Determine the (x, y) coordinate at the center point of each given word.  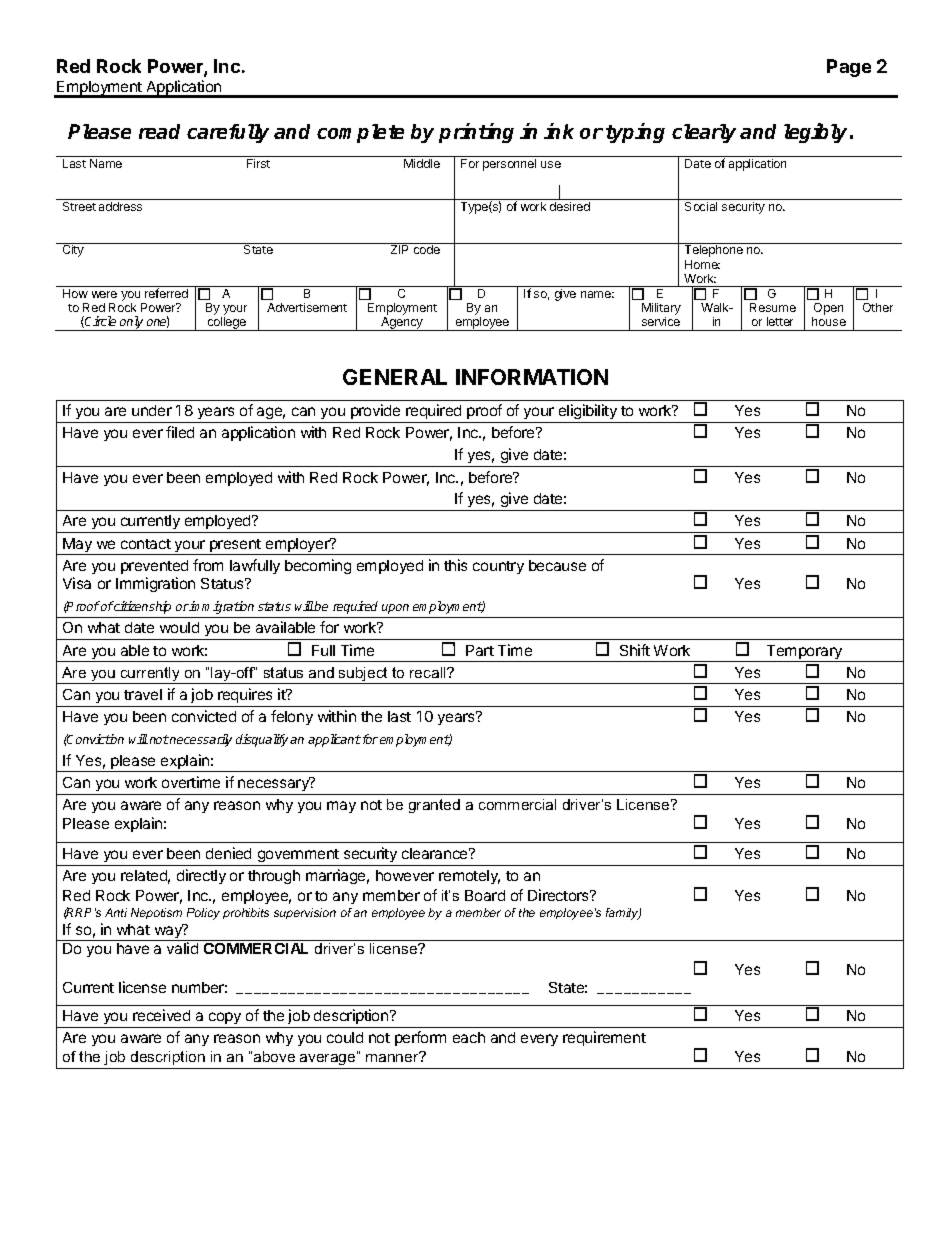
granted (434, 806)
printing (476, 133)
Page (849, 68)
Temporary (805, 653)
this (455, 565)
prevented (154, 567)
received (161, 1015)
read (159, 131)
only (132, 323)
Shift (635, 650)
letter (780, 321)
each (469, 1037)
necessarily (201, 740)
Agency (402, 324)
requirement (604, 1038)
